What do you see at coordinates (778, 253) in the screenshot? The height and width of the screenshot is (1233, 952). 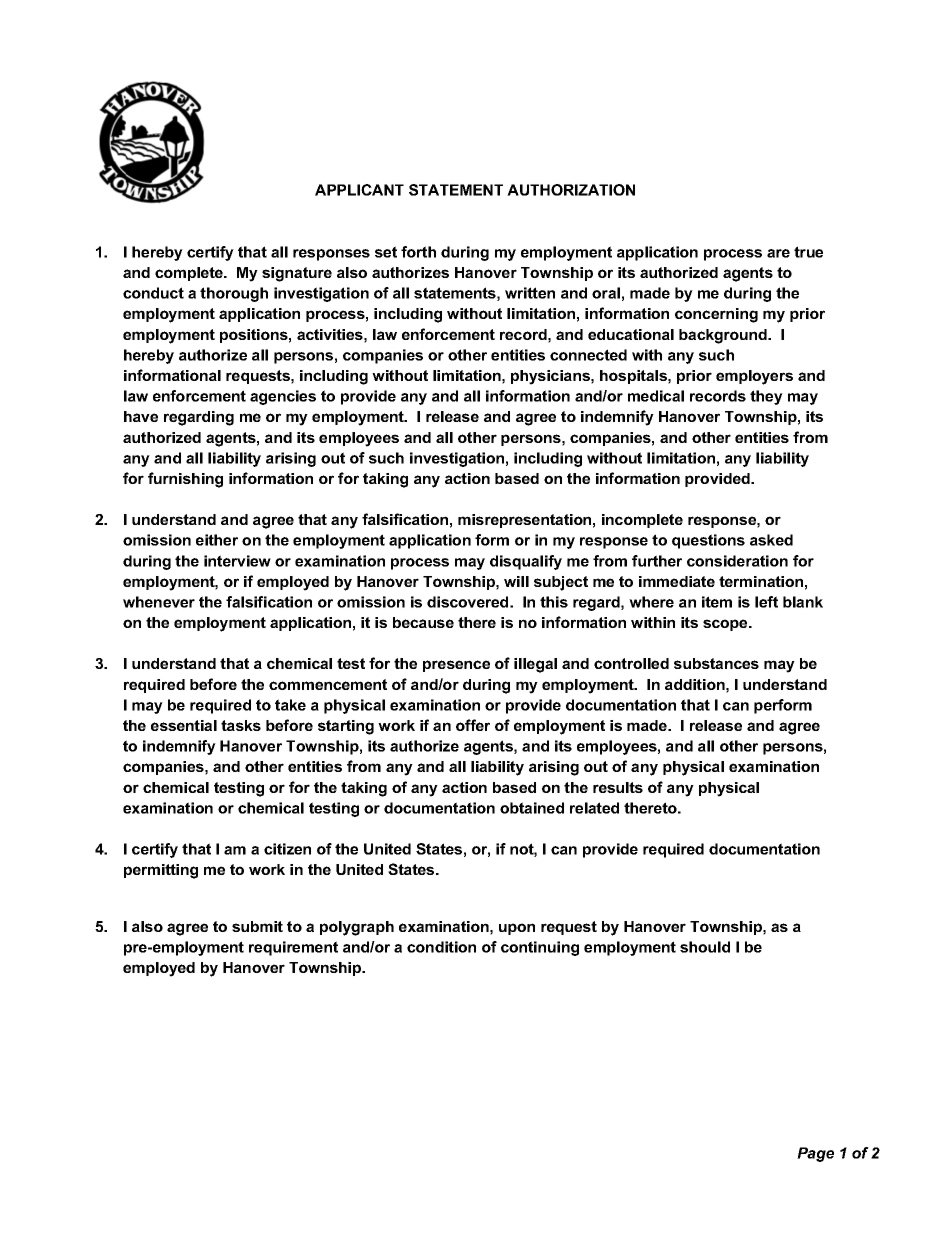 I see `are` at bounding box center [778, 253].
